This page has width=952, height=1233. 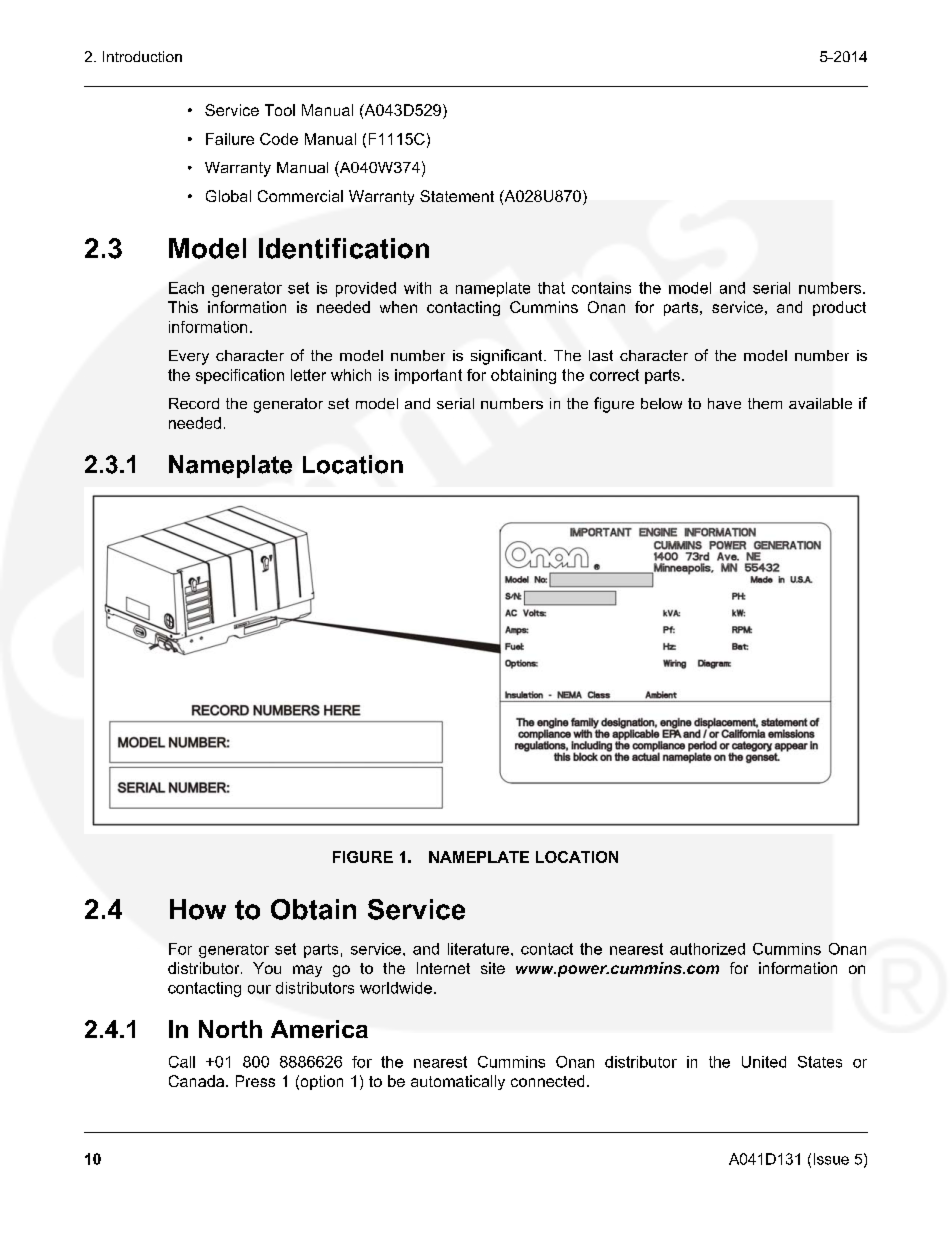 What do you see at coordinates (280, 110) in the page?
I see `Tool` at bounding box center [280, 110].
